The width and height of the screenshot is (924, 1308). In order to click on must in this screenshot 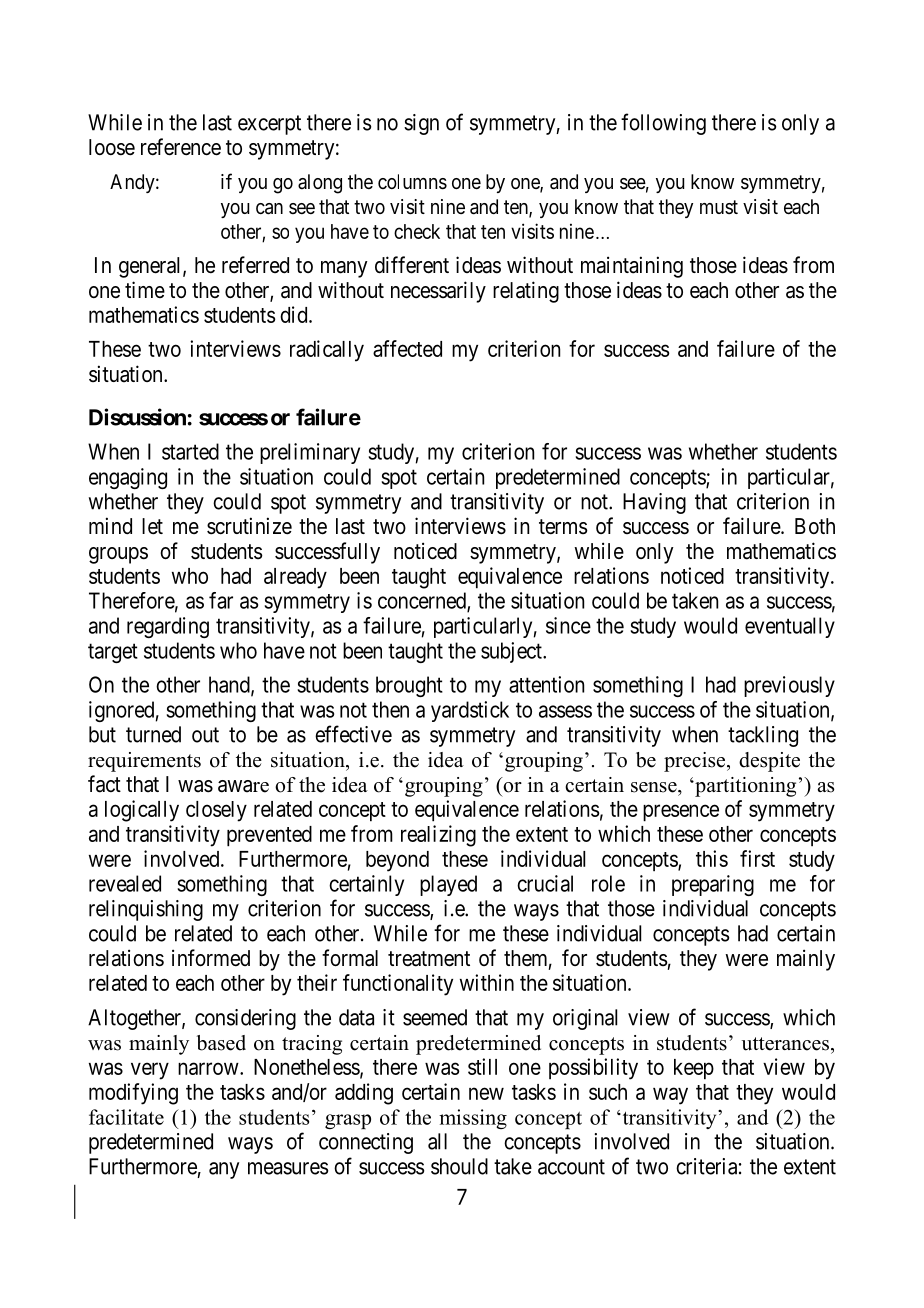, I will do `click(719, 207)`.
